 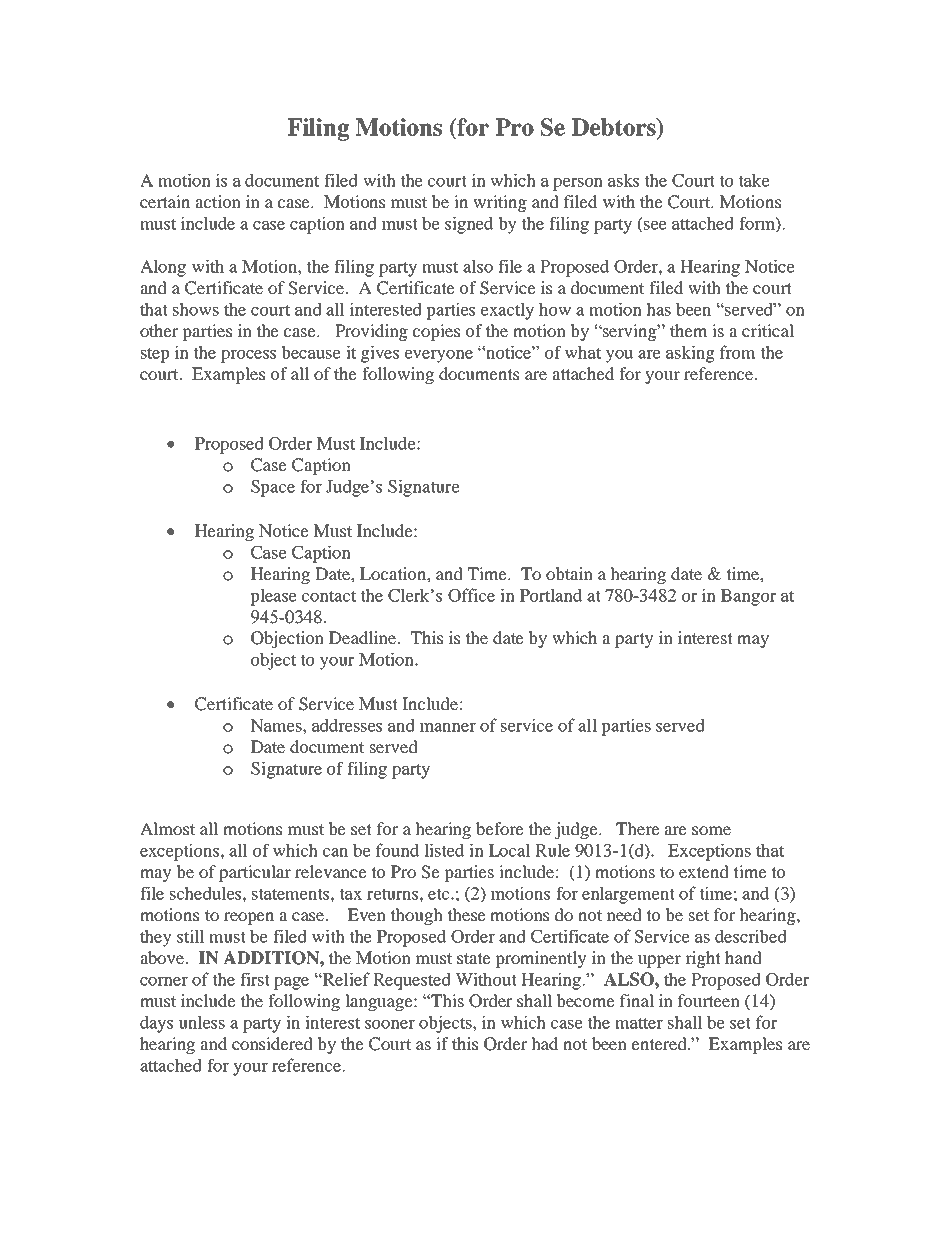 I want to click on please, so click(x=273, y=597).
